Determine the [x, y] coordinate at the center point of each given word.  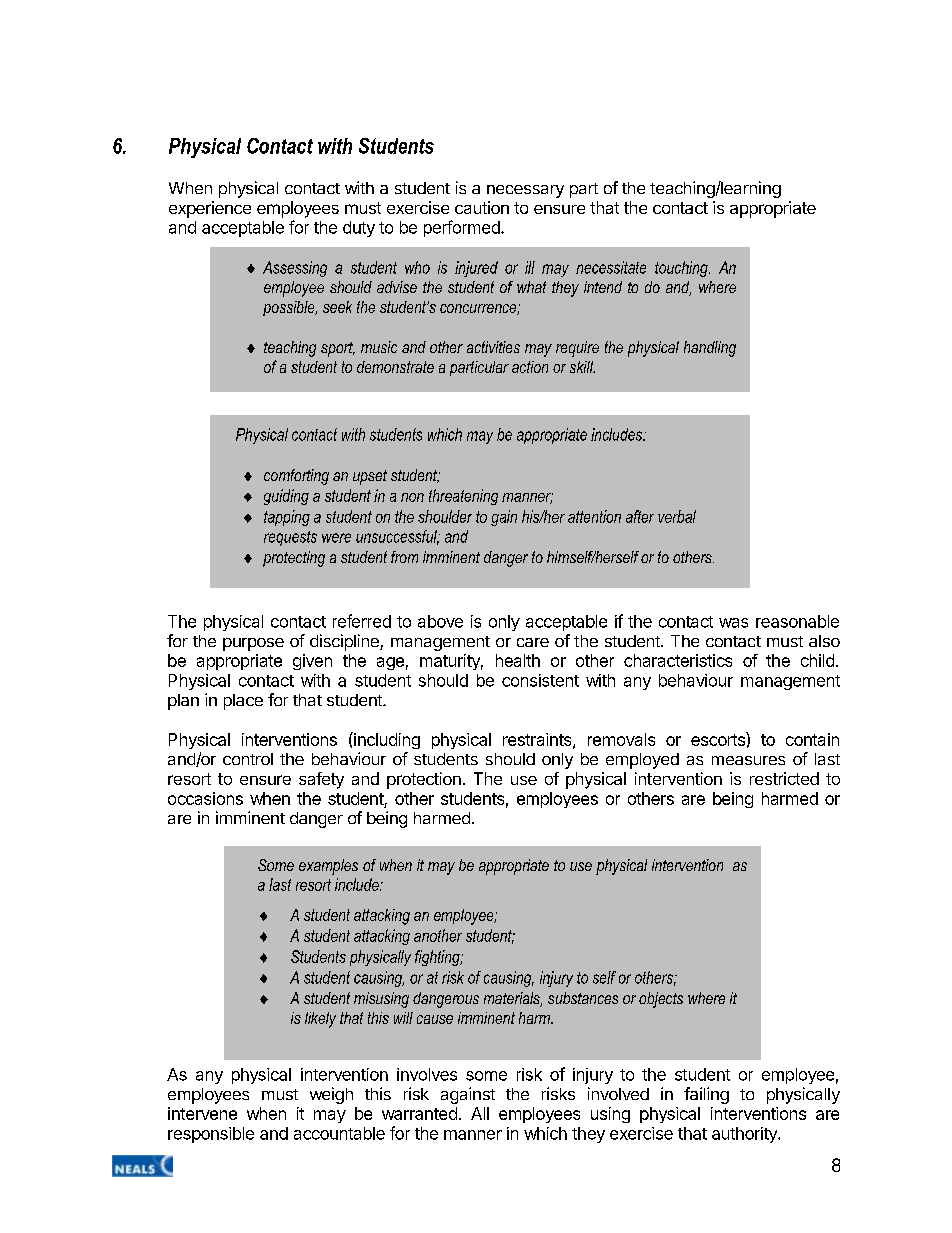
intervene [202, 1113]
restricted [784, 778]
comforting [296, 477]
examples [328, 867]
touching [682, 269]
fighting [438, 958]
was [733, 623]
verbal [677, 516]
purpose [253, 644]
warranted [419, 1113]
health [518, 660]
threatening [463, 497]
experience [210, 209]
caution [482, 207]
